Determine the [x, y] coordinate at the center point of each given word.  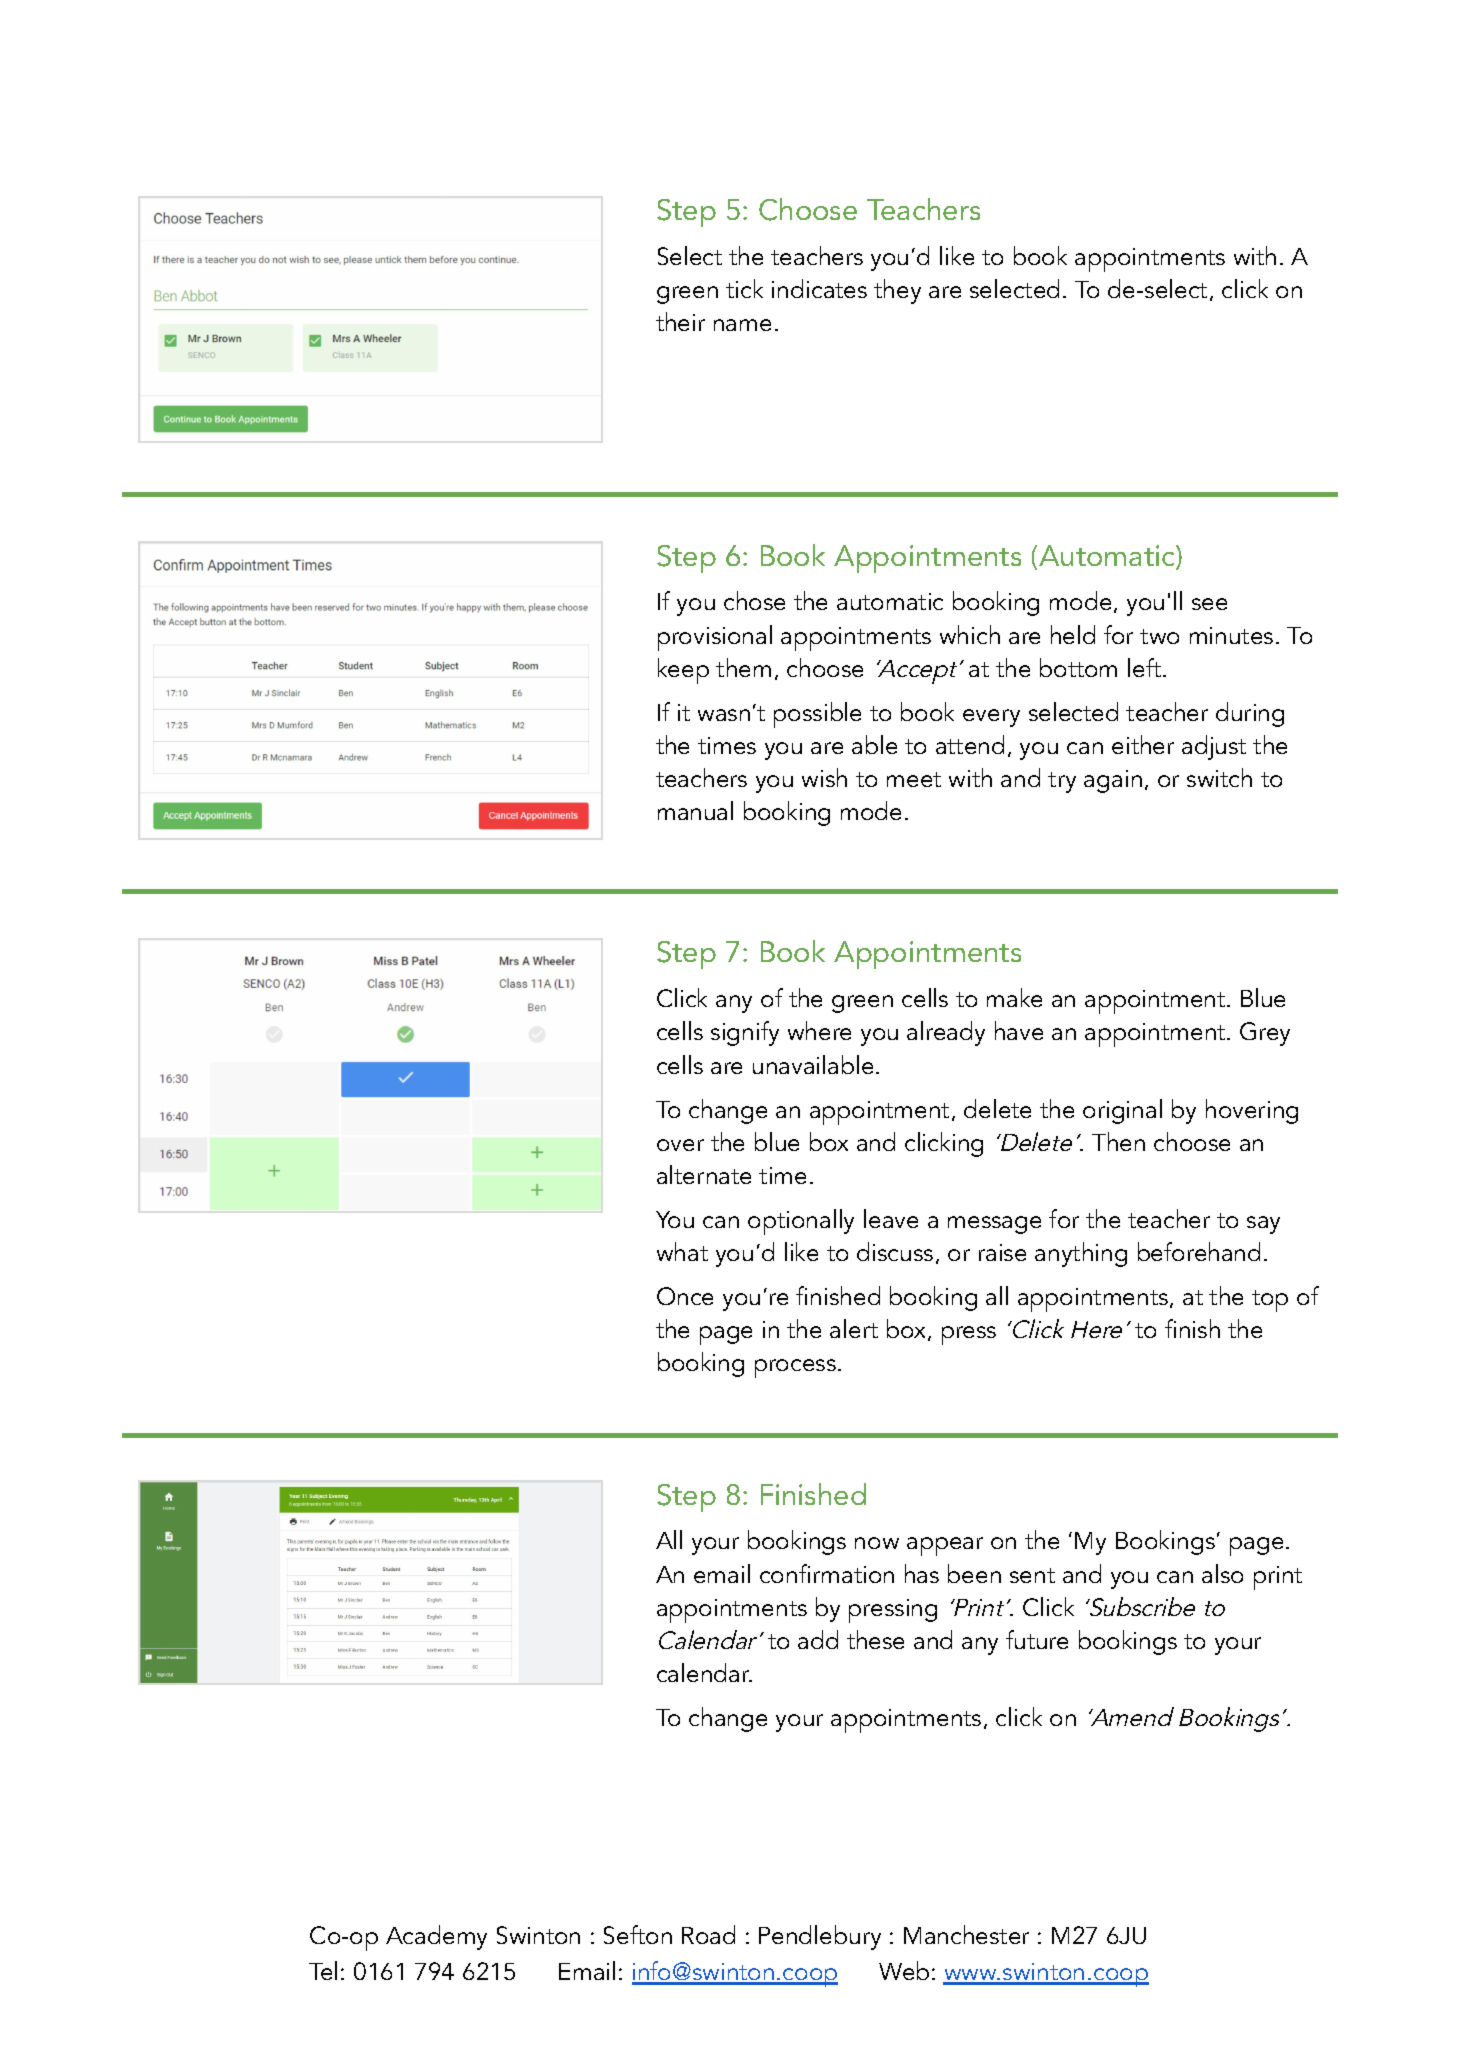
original [1122, 1111]
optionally [801, 1222]
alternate [704, 1174]
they [897, 291]
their [680, 321]
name [742, 325]
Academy [436, 1937]
